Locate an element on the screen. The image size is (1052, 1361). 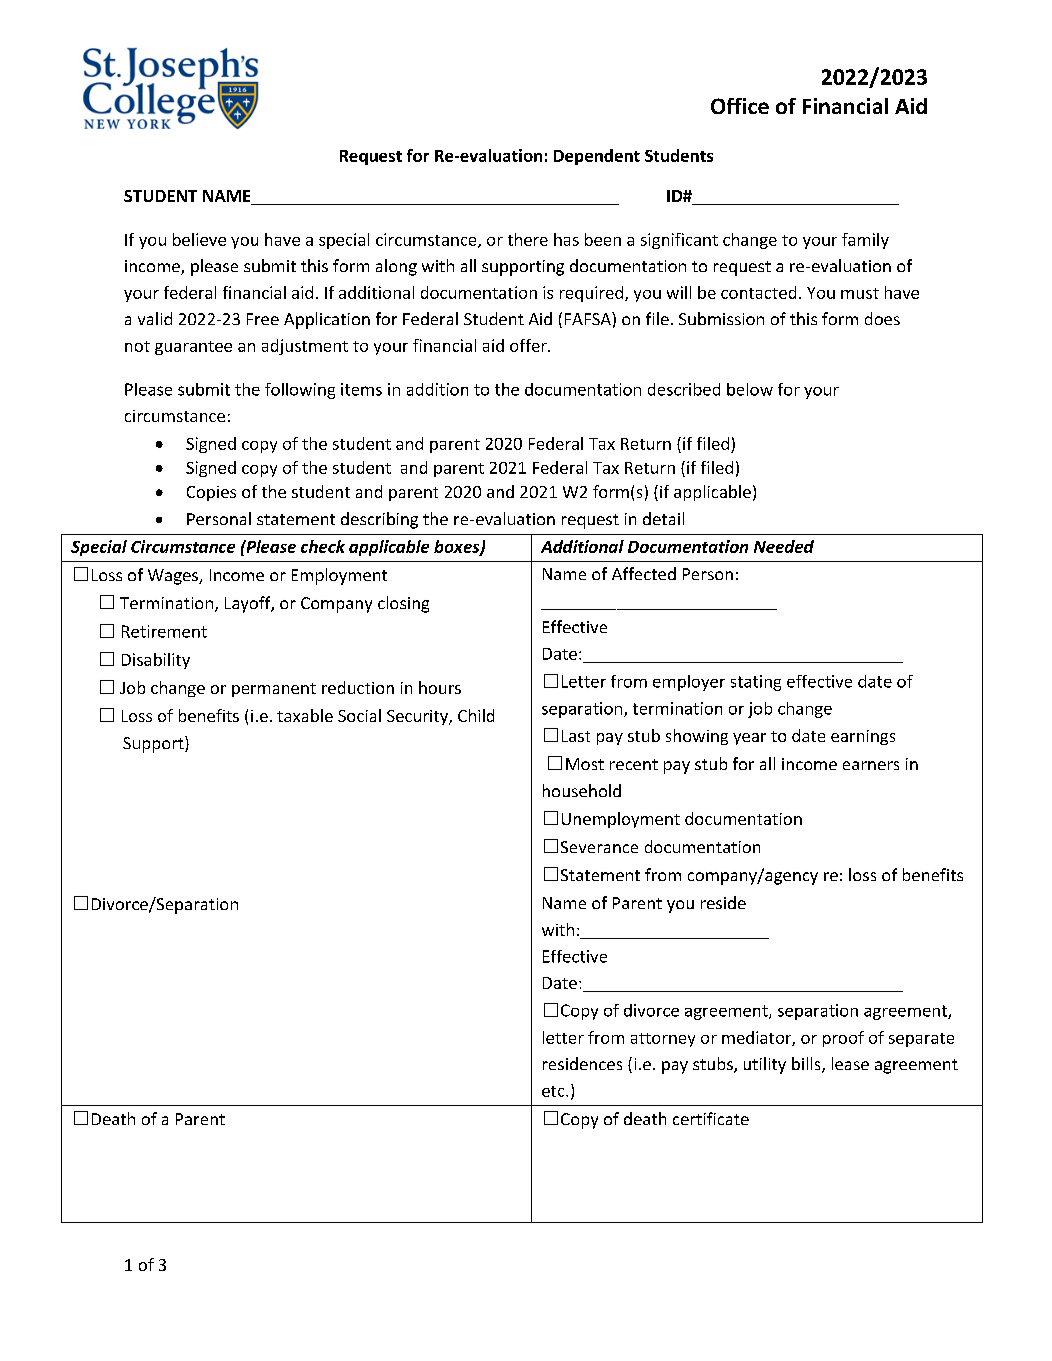
Office is located at coordinates (740, 106).
